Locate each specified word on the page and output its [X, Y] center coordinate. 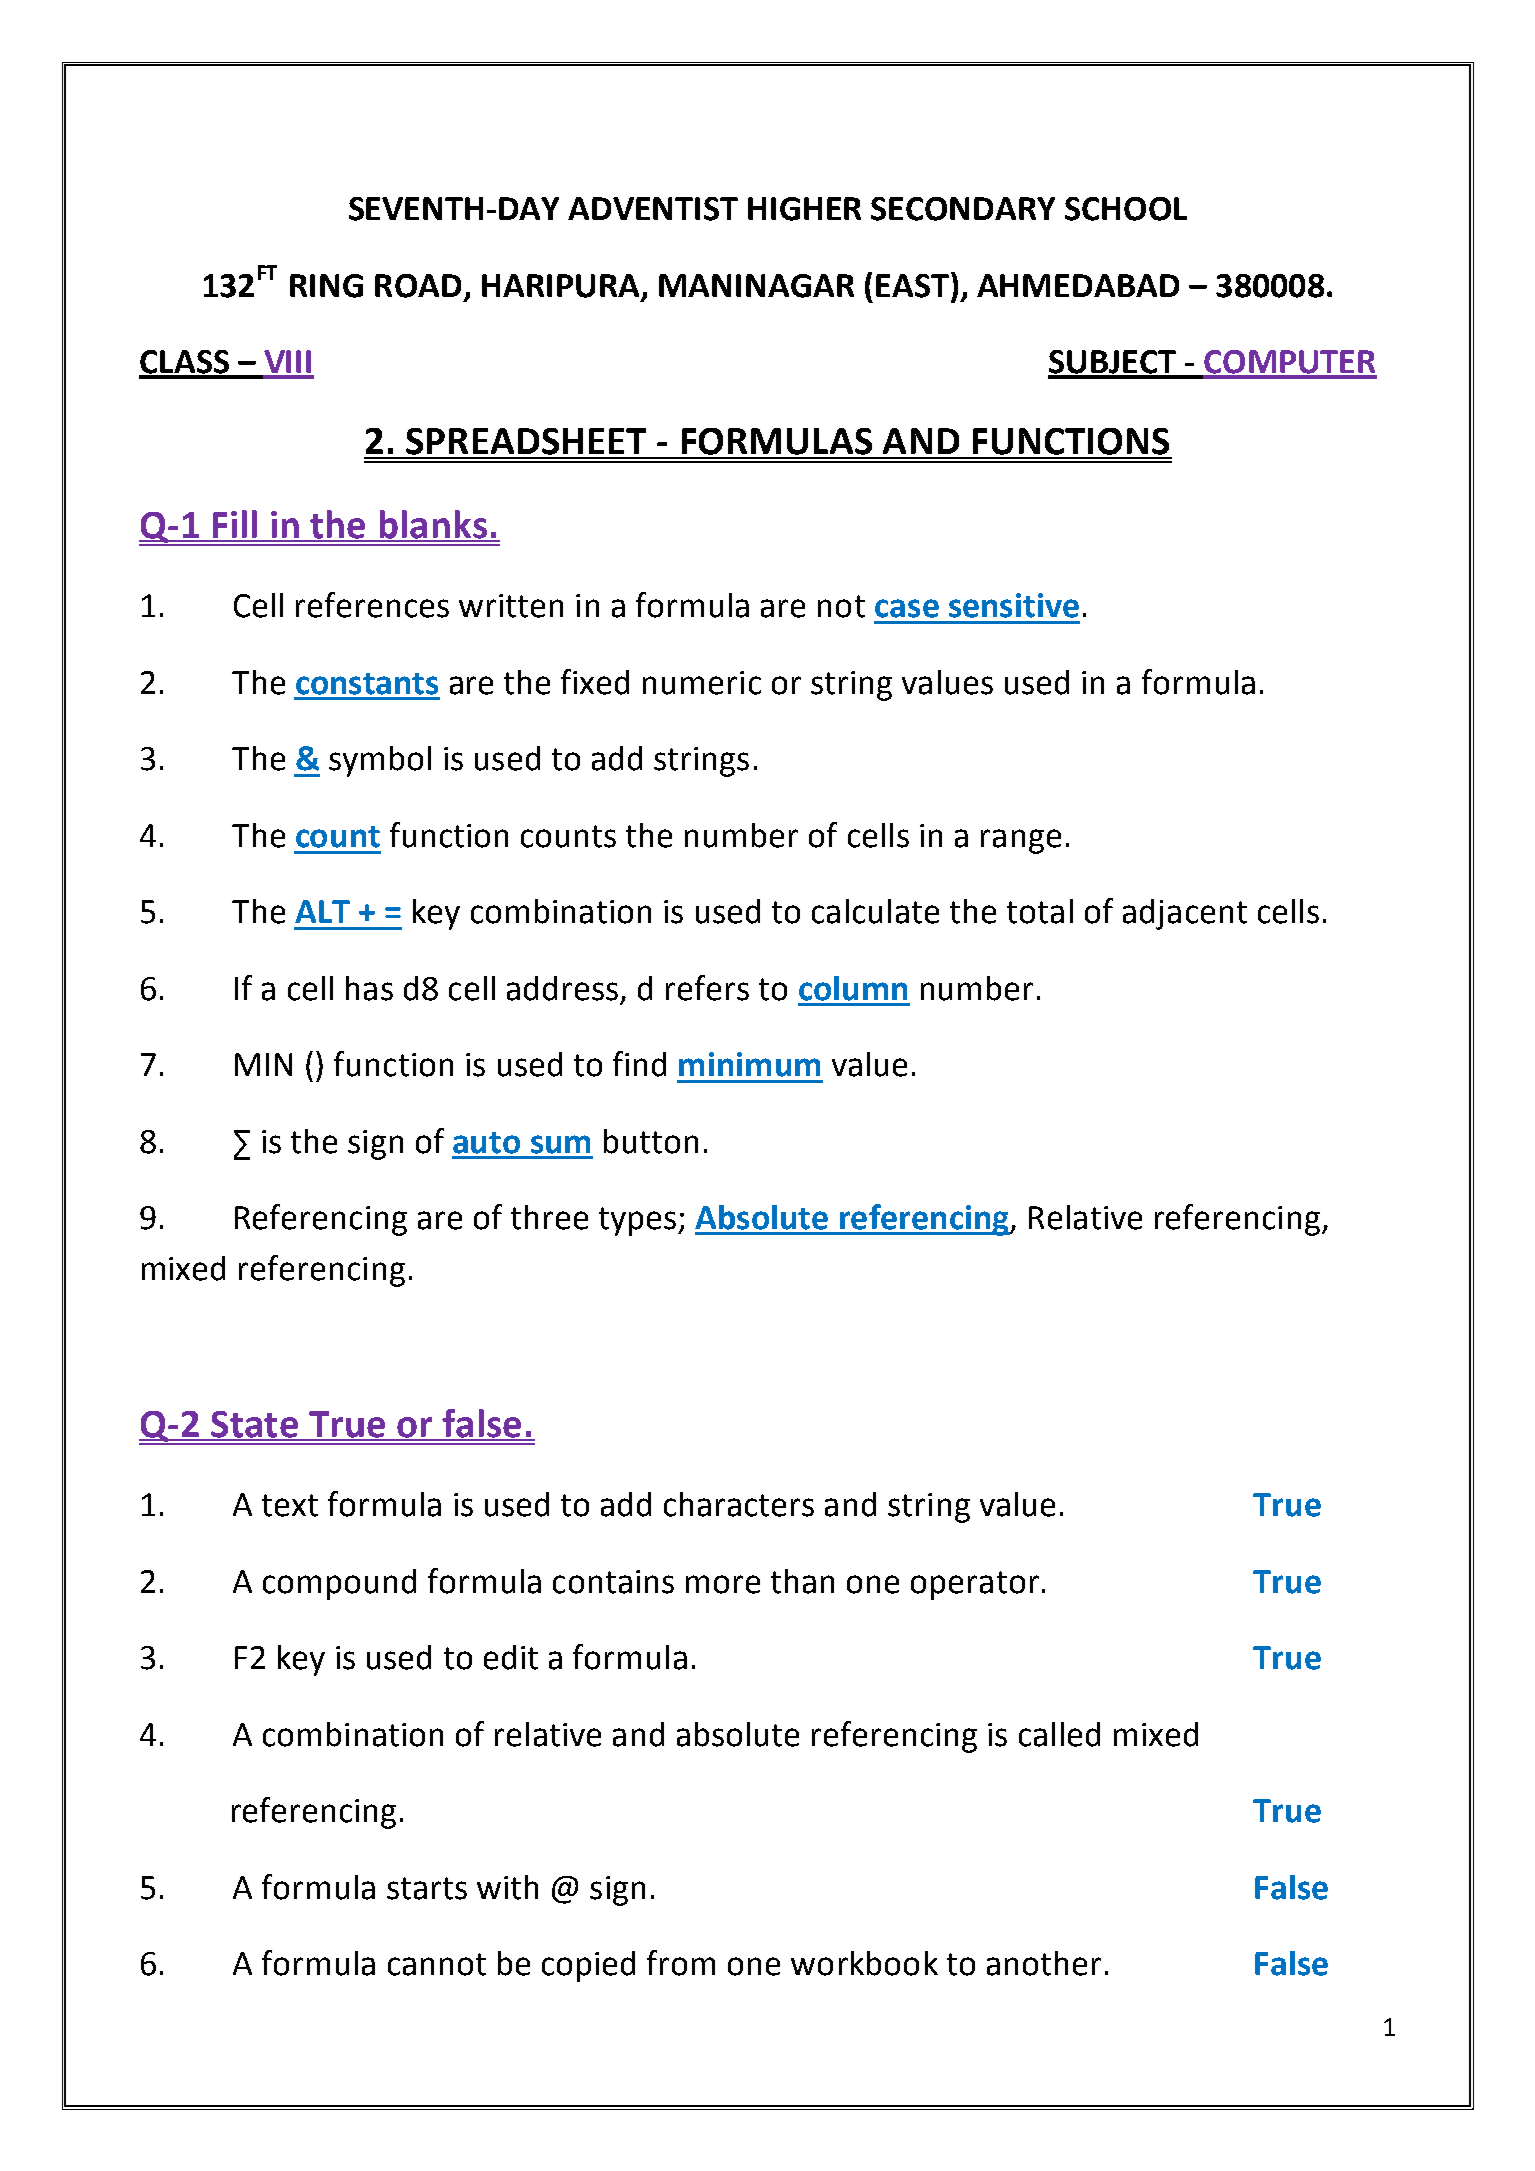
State [254, 1425]
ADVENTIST [653, 209]
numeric [702, 683]
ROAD [418, 286]
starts [427, 1888]
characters [739, 1504]
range [1021, 841]
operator [975, 1585]
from [681, 1963]
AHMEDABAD [1078, 285]
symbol [380, 761]
